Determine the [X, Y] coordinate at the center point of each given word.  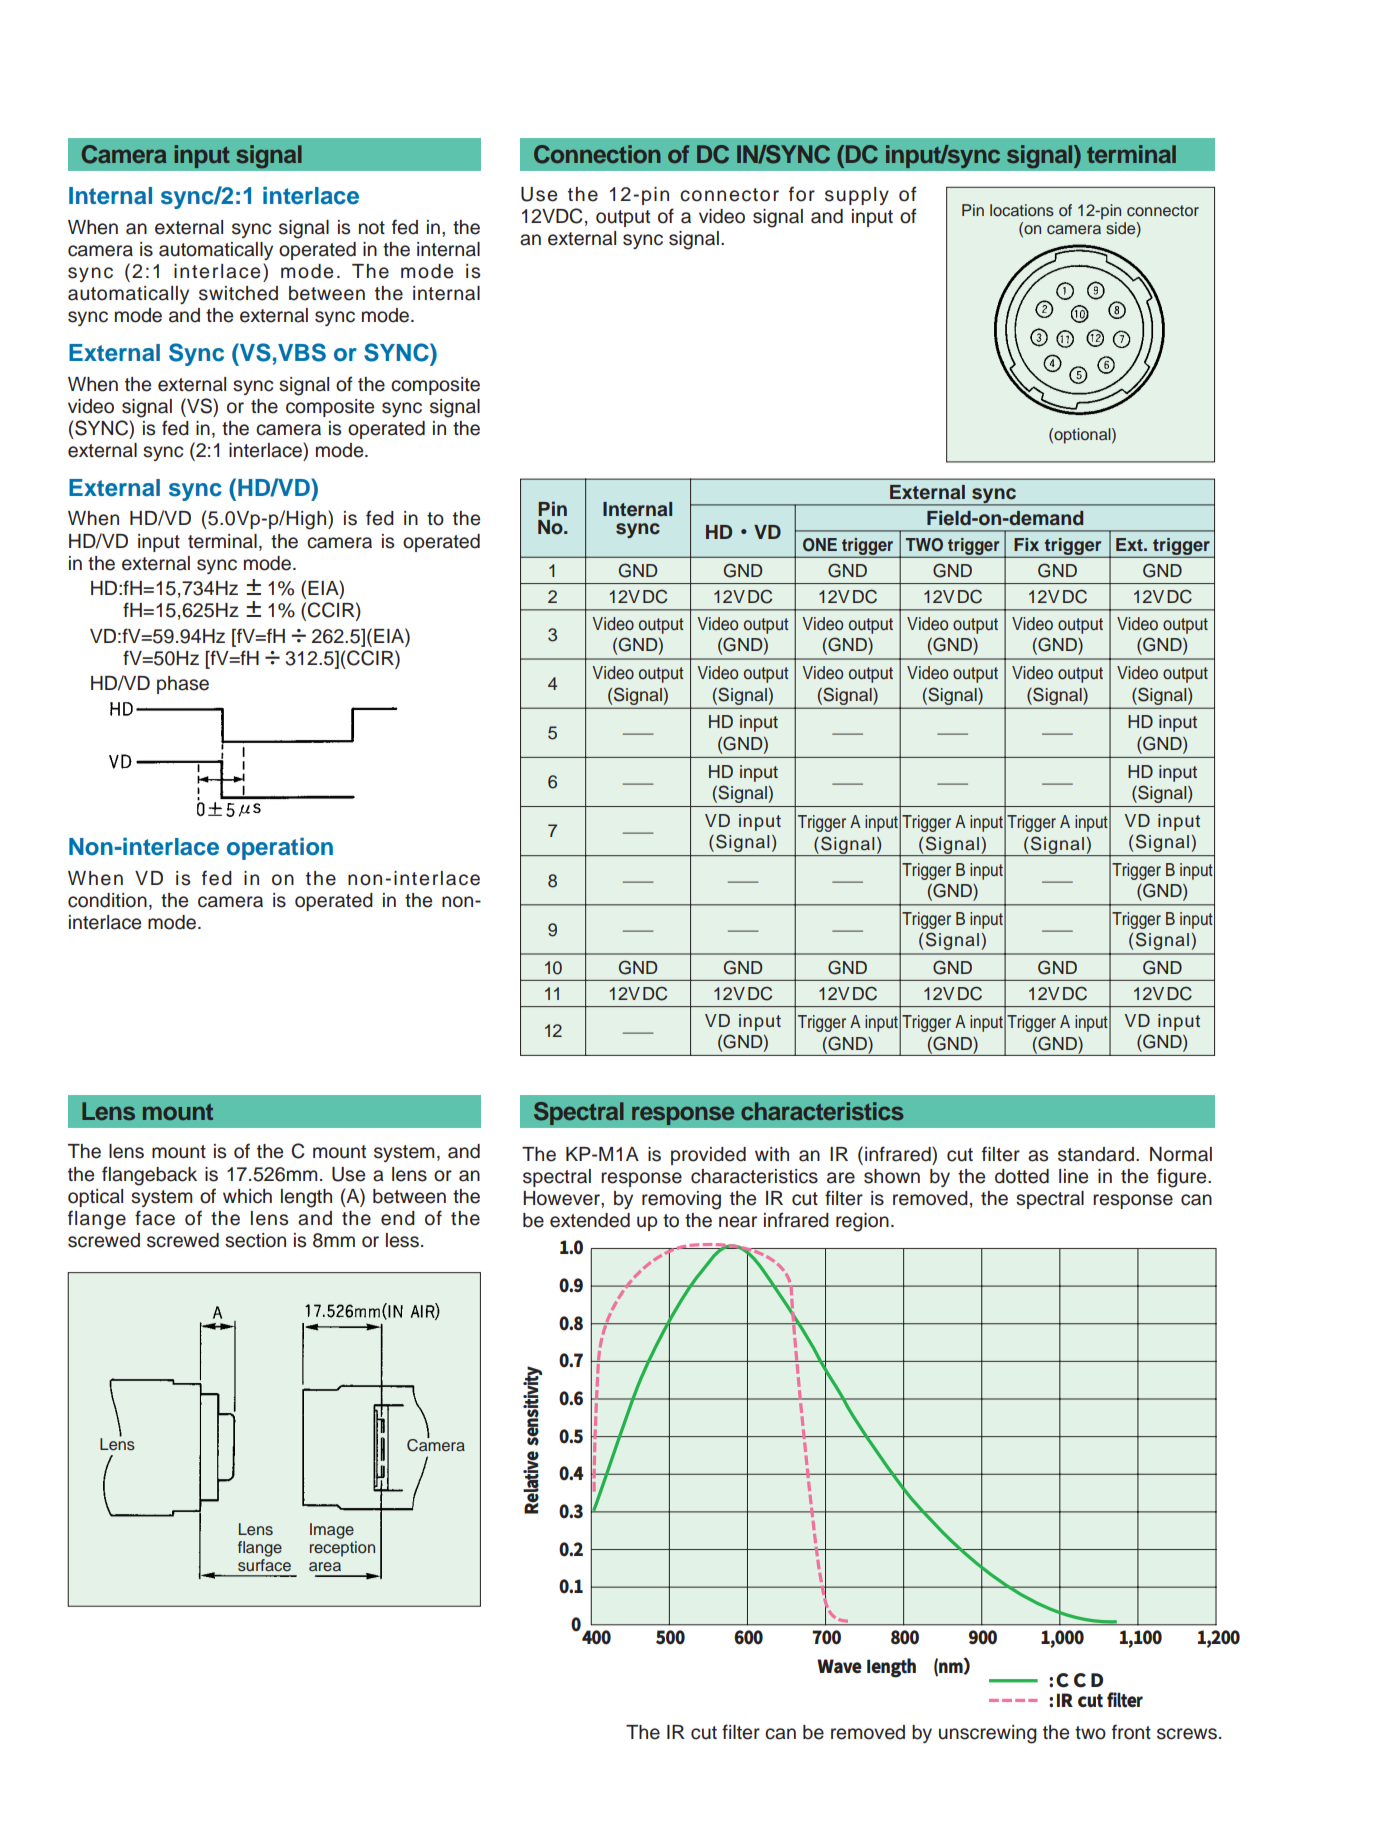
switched [238, 293]
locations [1022, 210]
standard [1096, 1154]
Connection [597, 154]
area [325, 1567]
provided [708, 1156]
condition [107, 900]
